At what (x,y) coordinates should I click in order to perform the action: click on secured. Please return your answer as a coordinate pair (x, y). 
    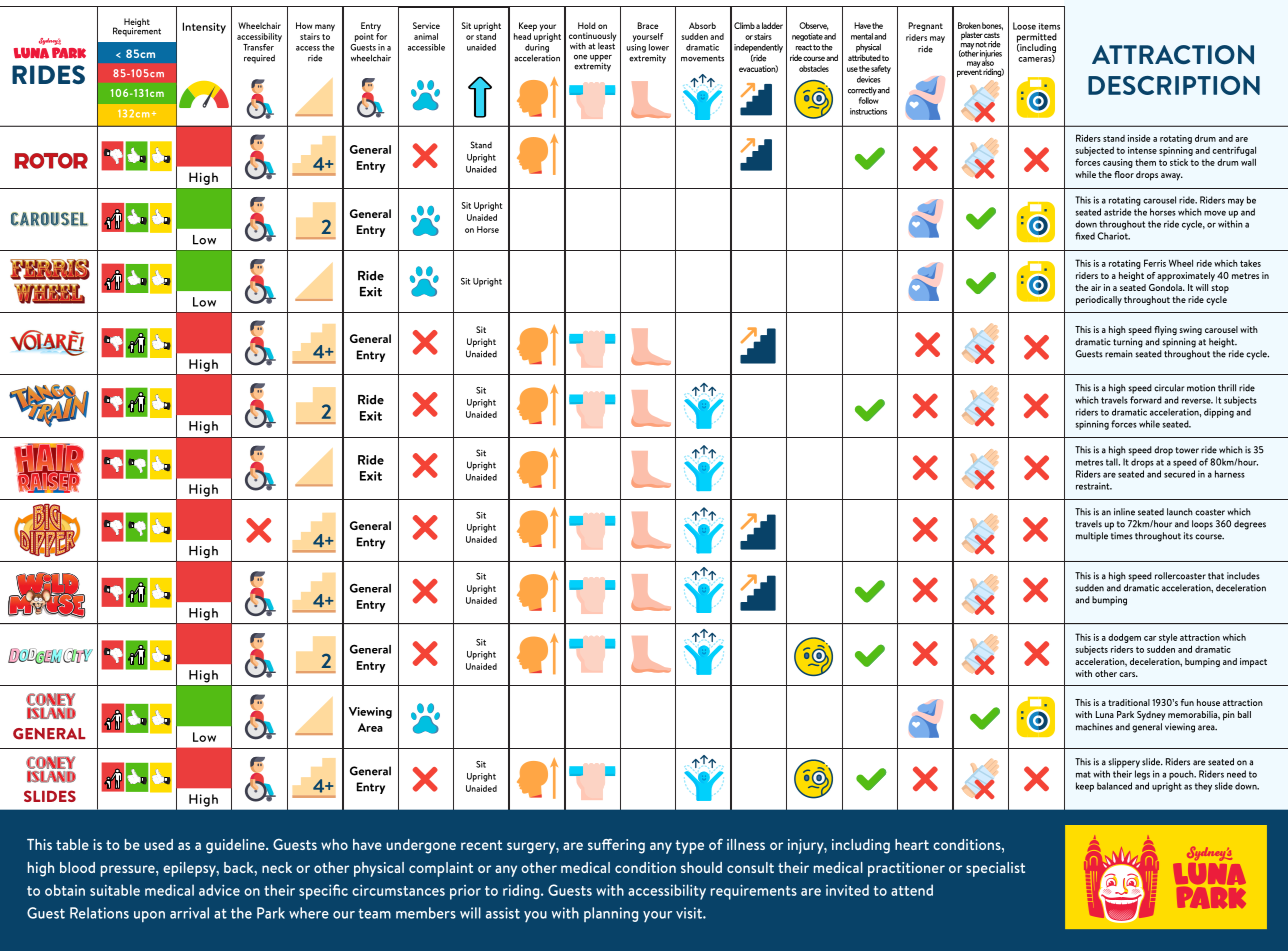
    Looking at the image, I should click on (1179, 474).
